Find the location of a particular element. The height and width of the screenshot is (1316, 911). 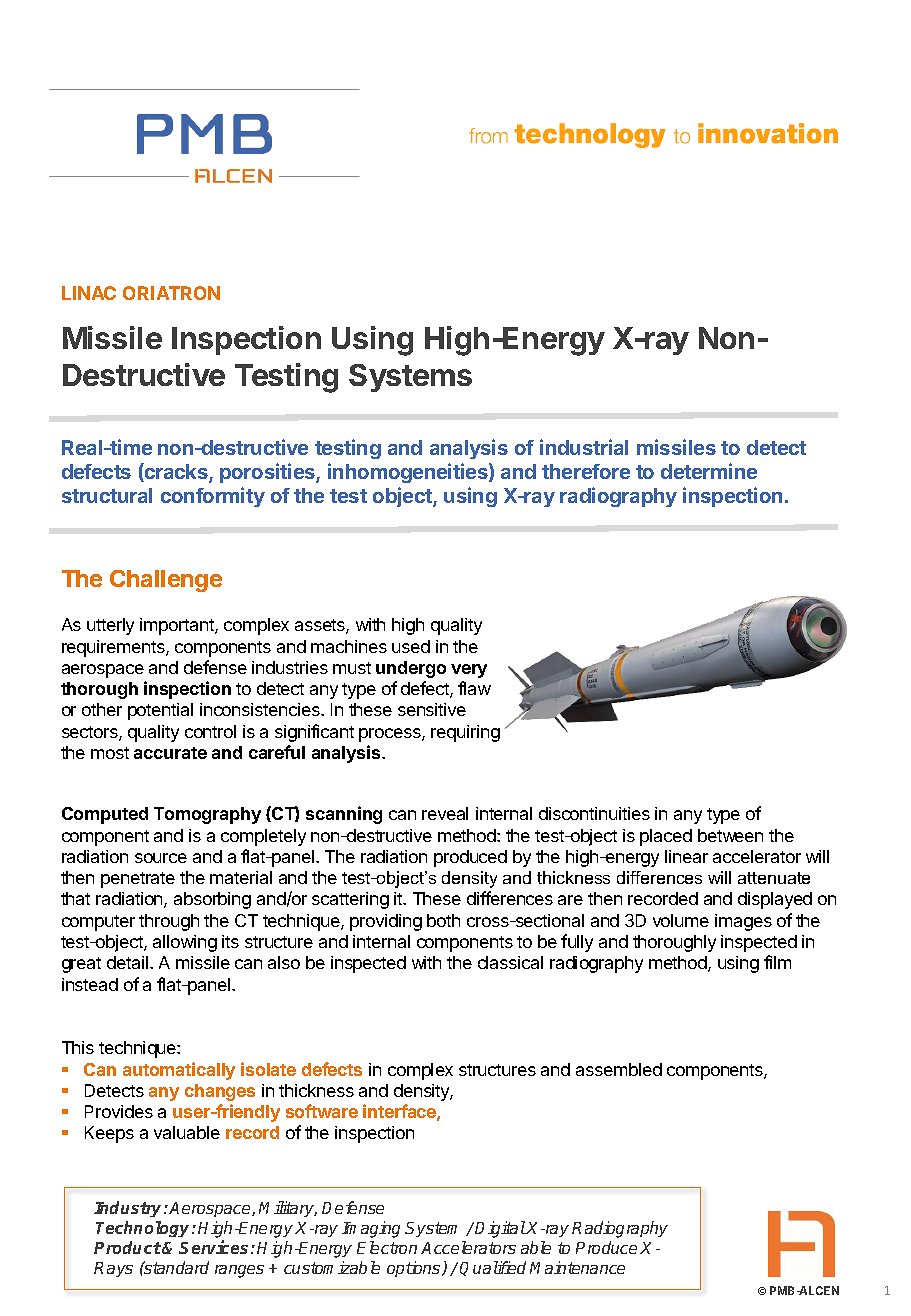

detail is located at coordinates (127, 962).
